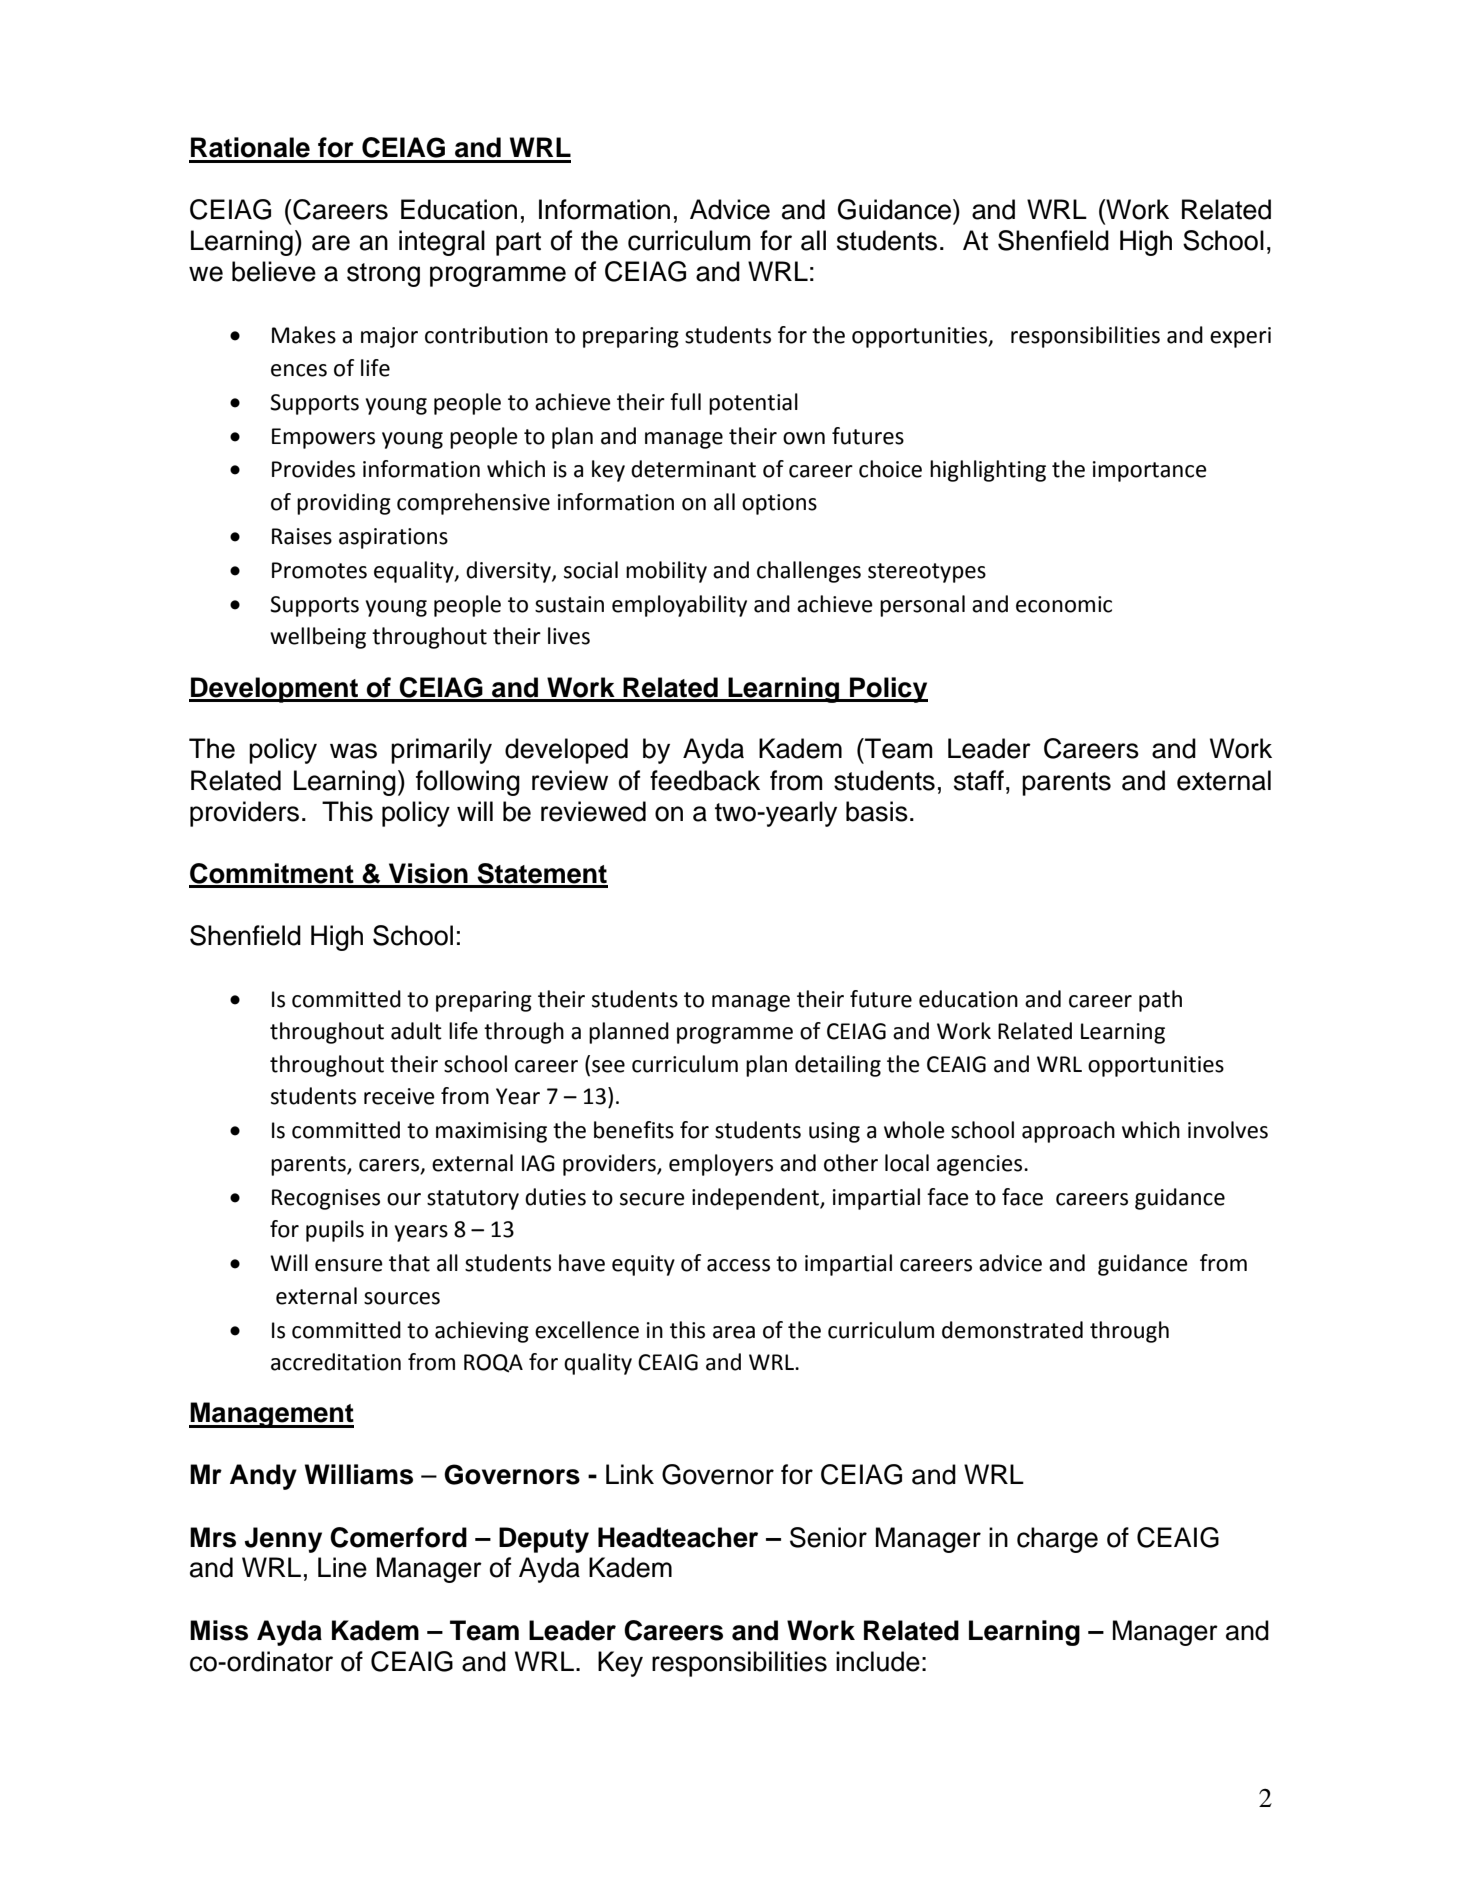  I want to click on charge, so click(1057, 1540).
